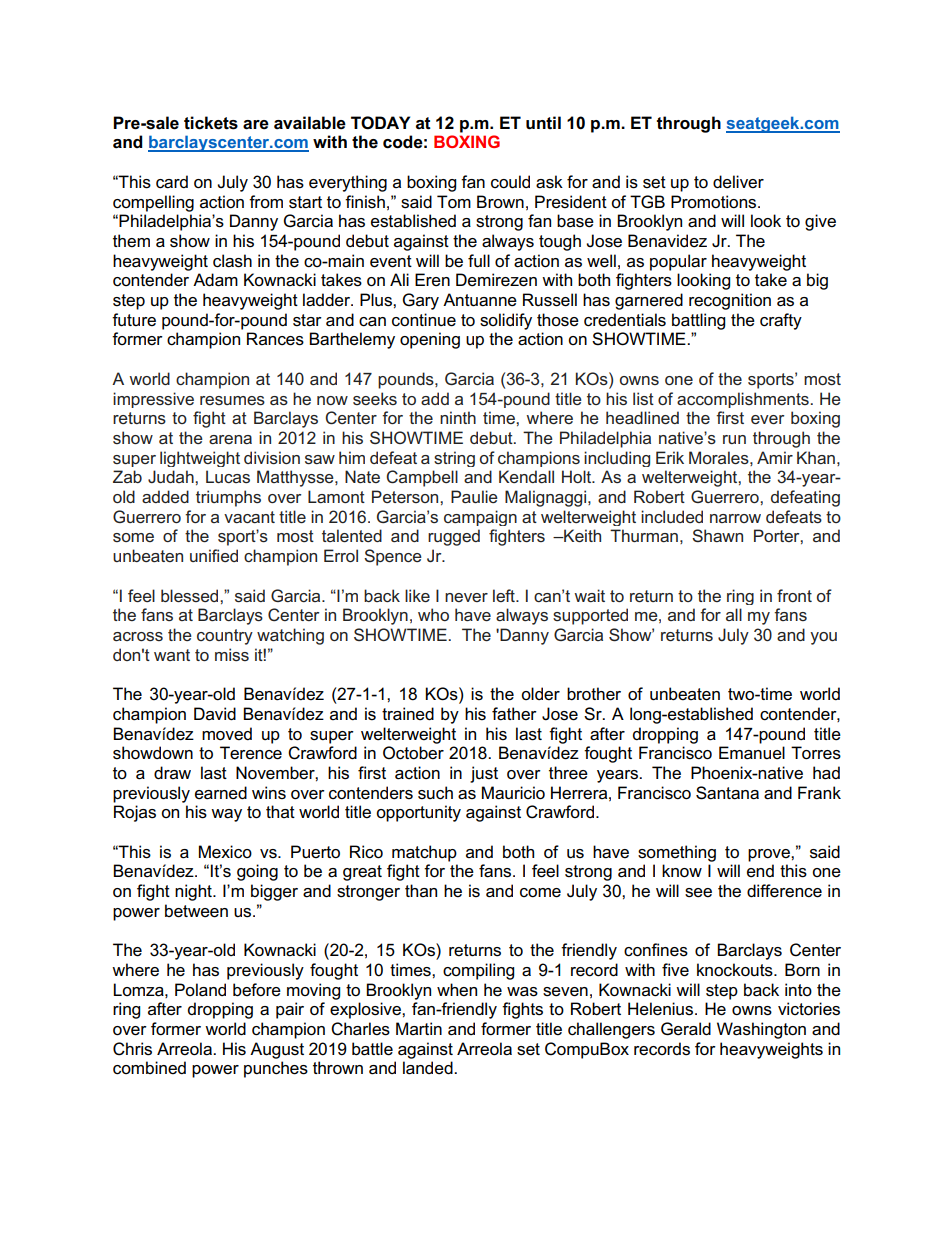  What do you see at coordinates (277, 1050) in the screenshot?
I see `August` at bounding box center [277, 1050].
